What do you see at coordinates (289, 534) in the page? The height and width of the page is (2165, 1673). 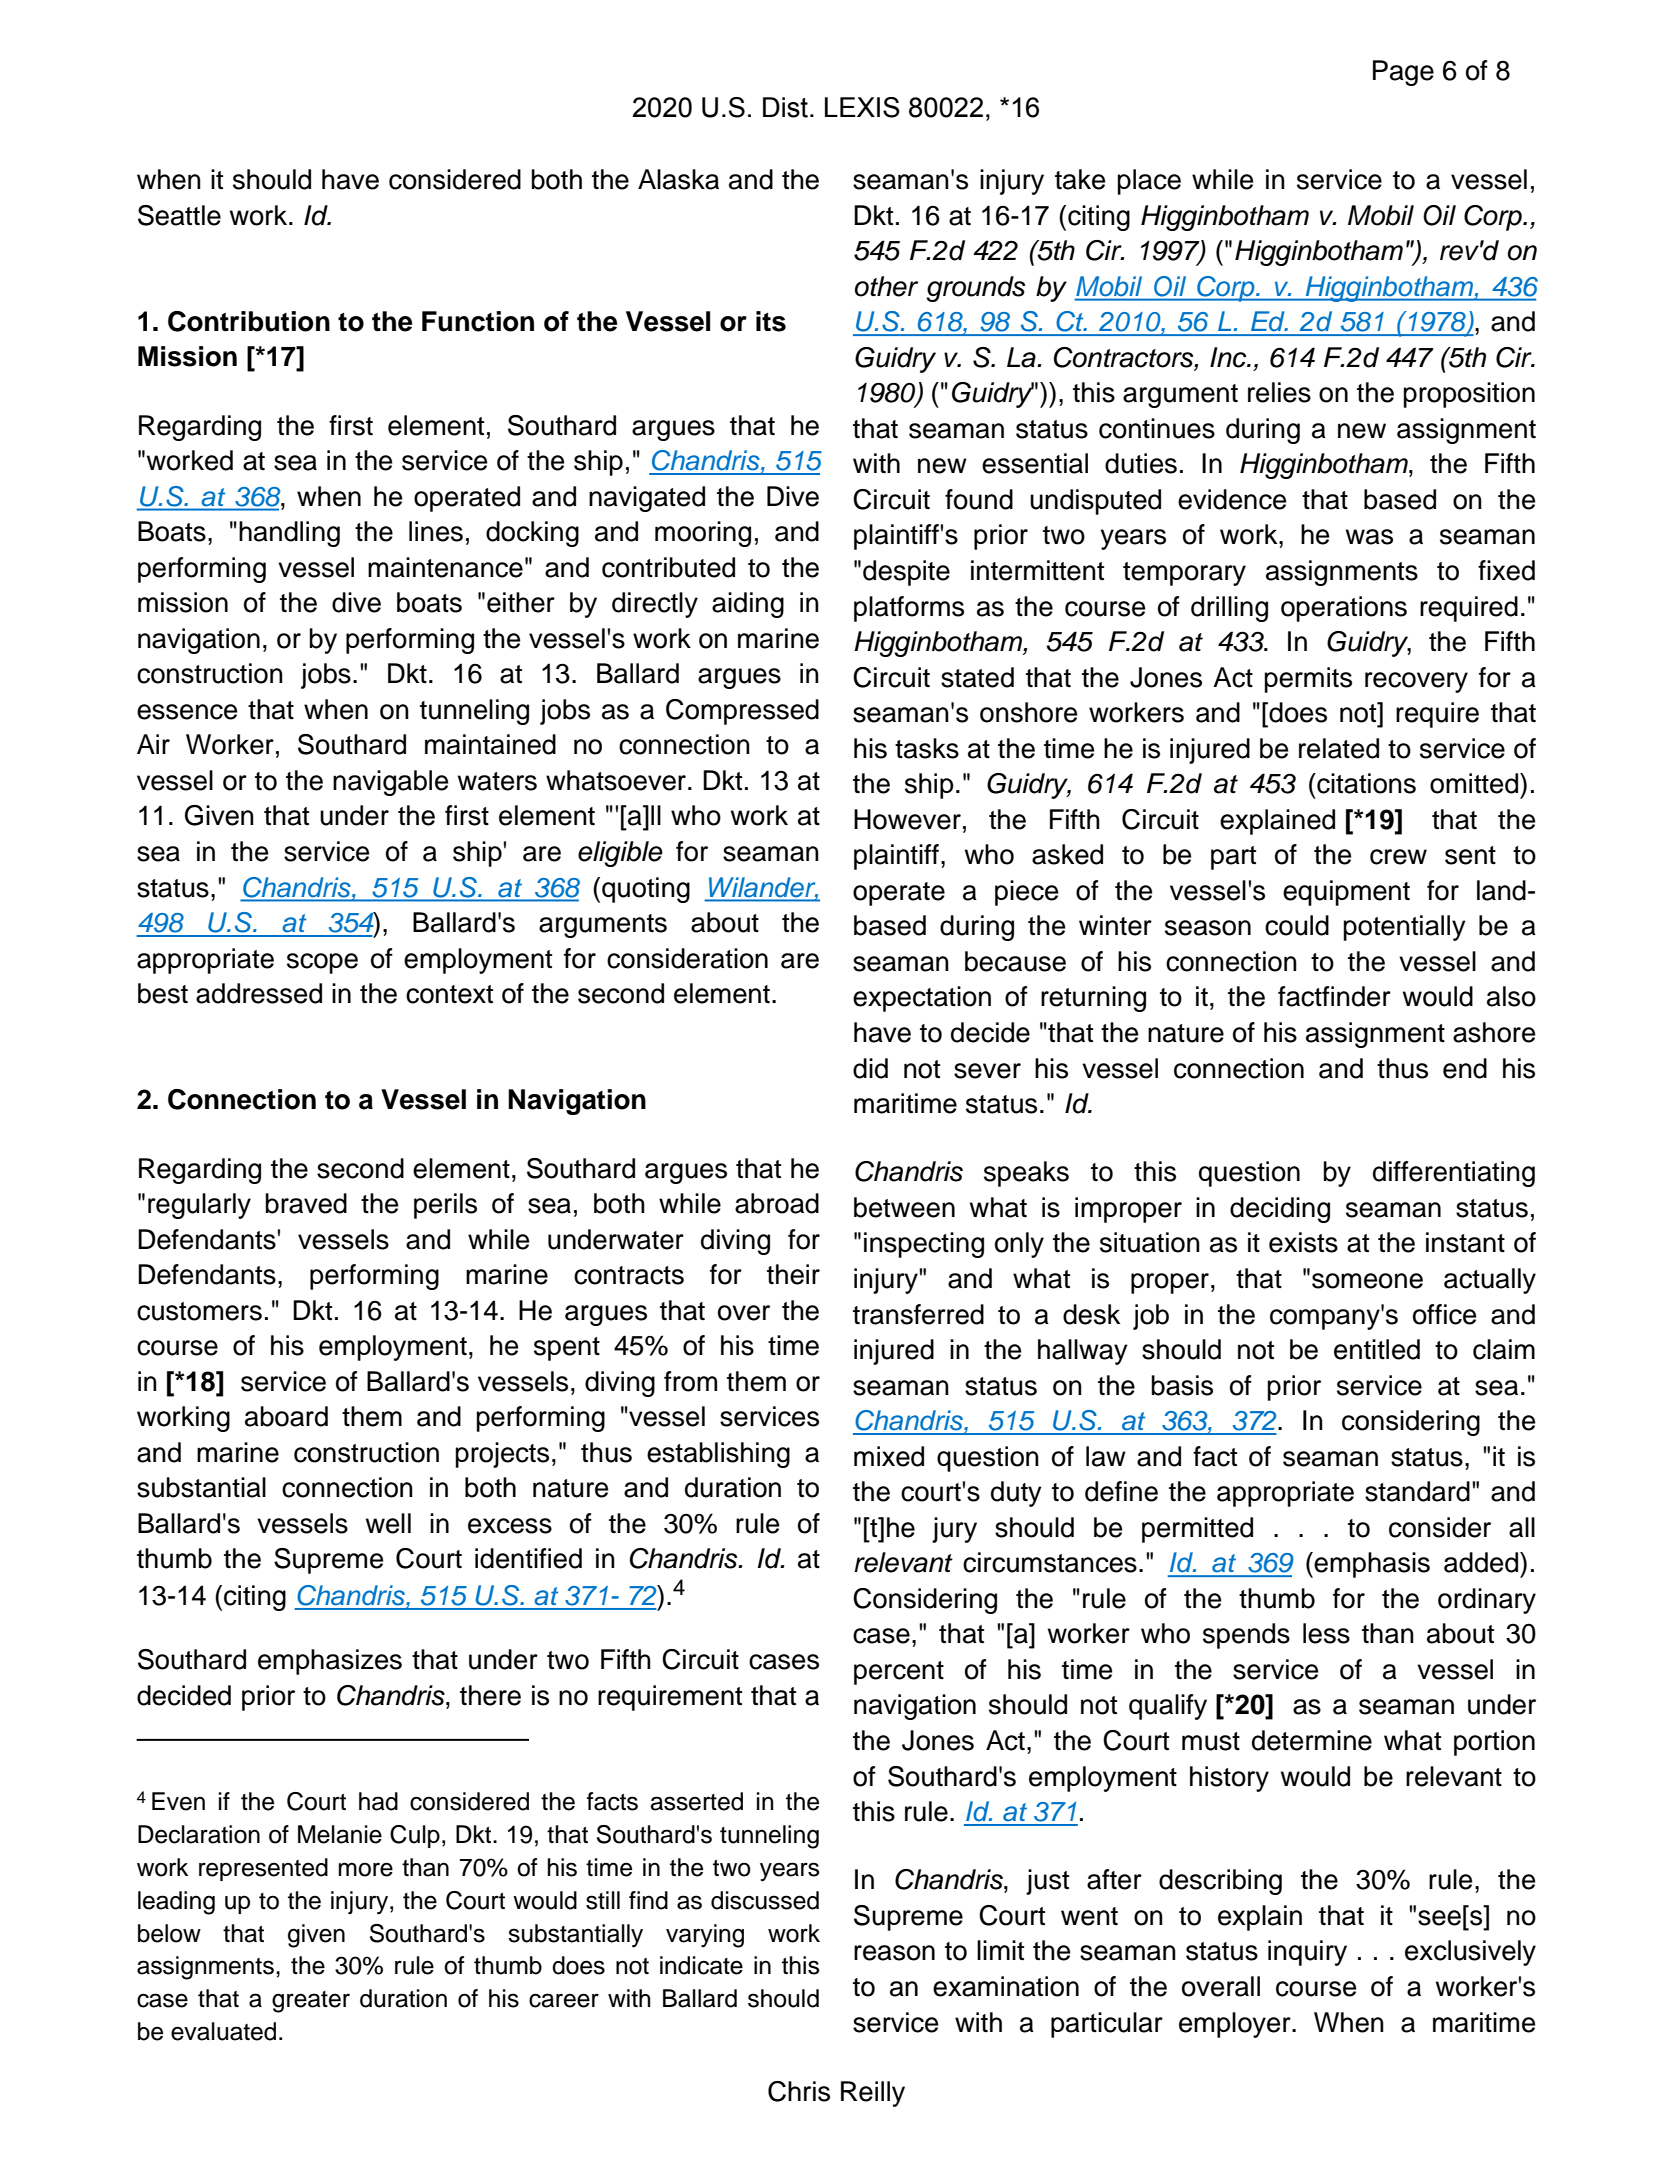 I see `handling` at bounding box center [289, 534].
